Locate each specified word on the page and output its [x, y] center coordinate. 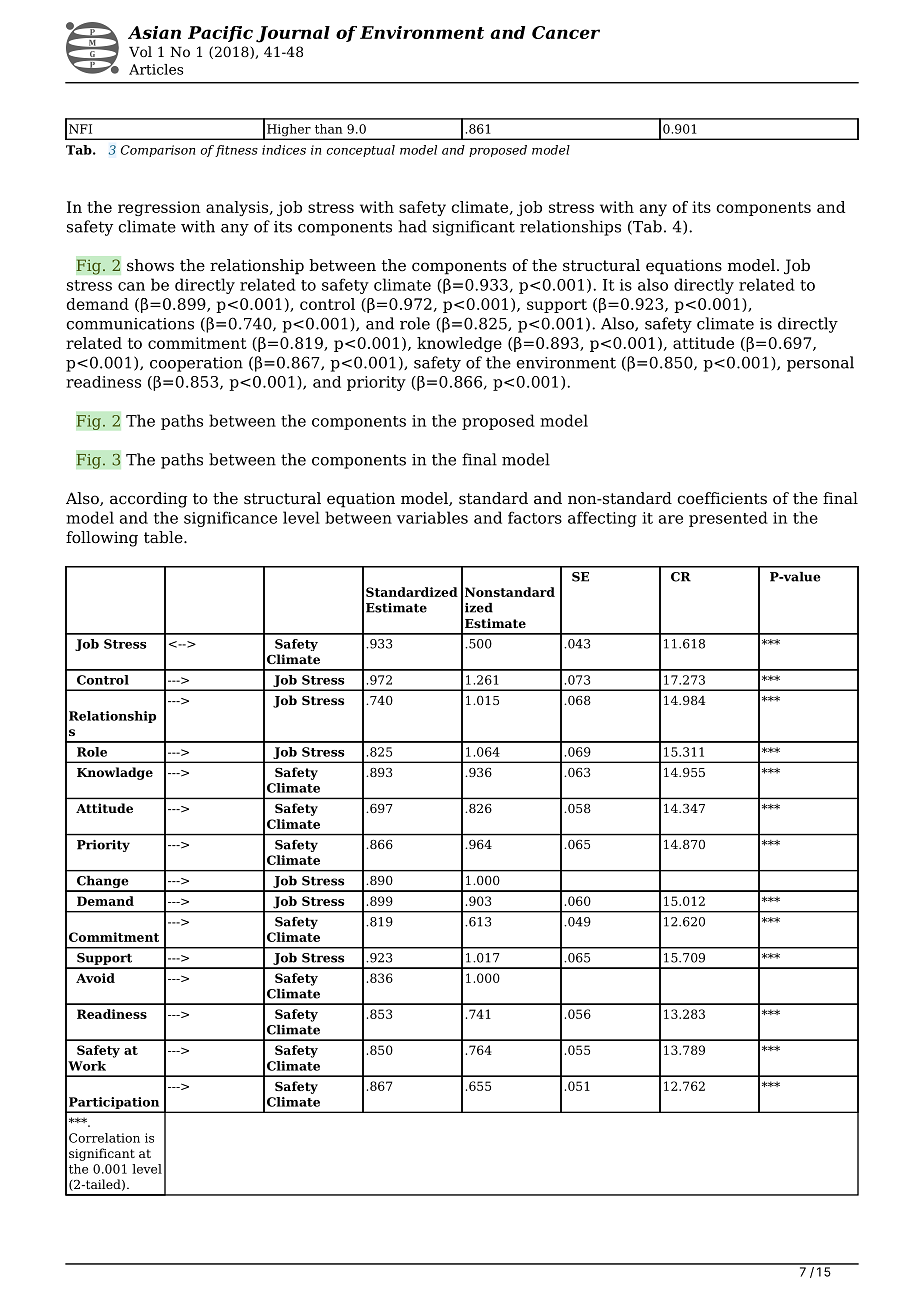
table [164, 537]
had [412, 226]
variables [432, 517]
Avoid [95, 978]
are [671, 519]
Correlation [104, 1138]
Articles [156, 69]
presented [728, 519]
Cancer [566, 32]
